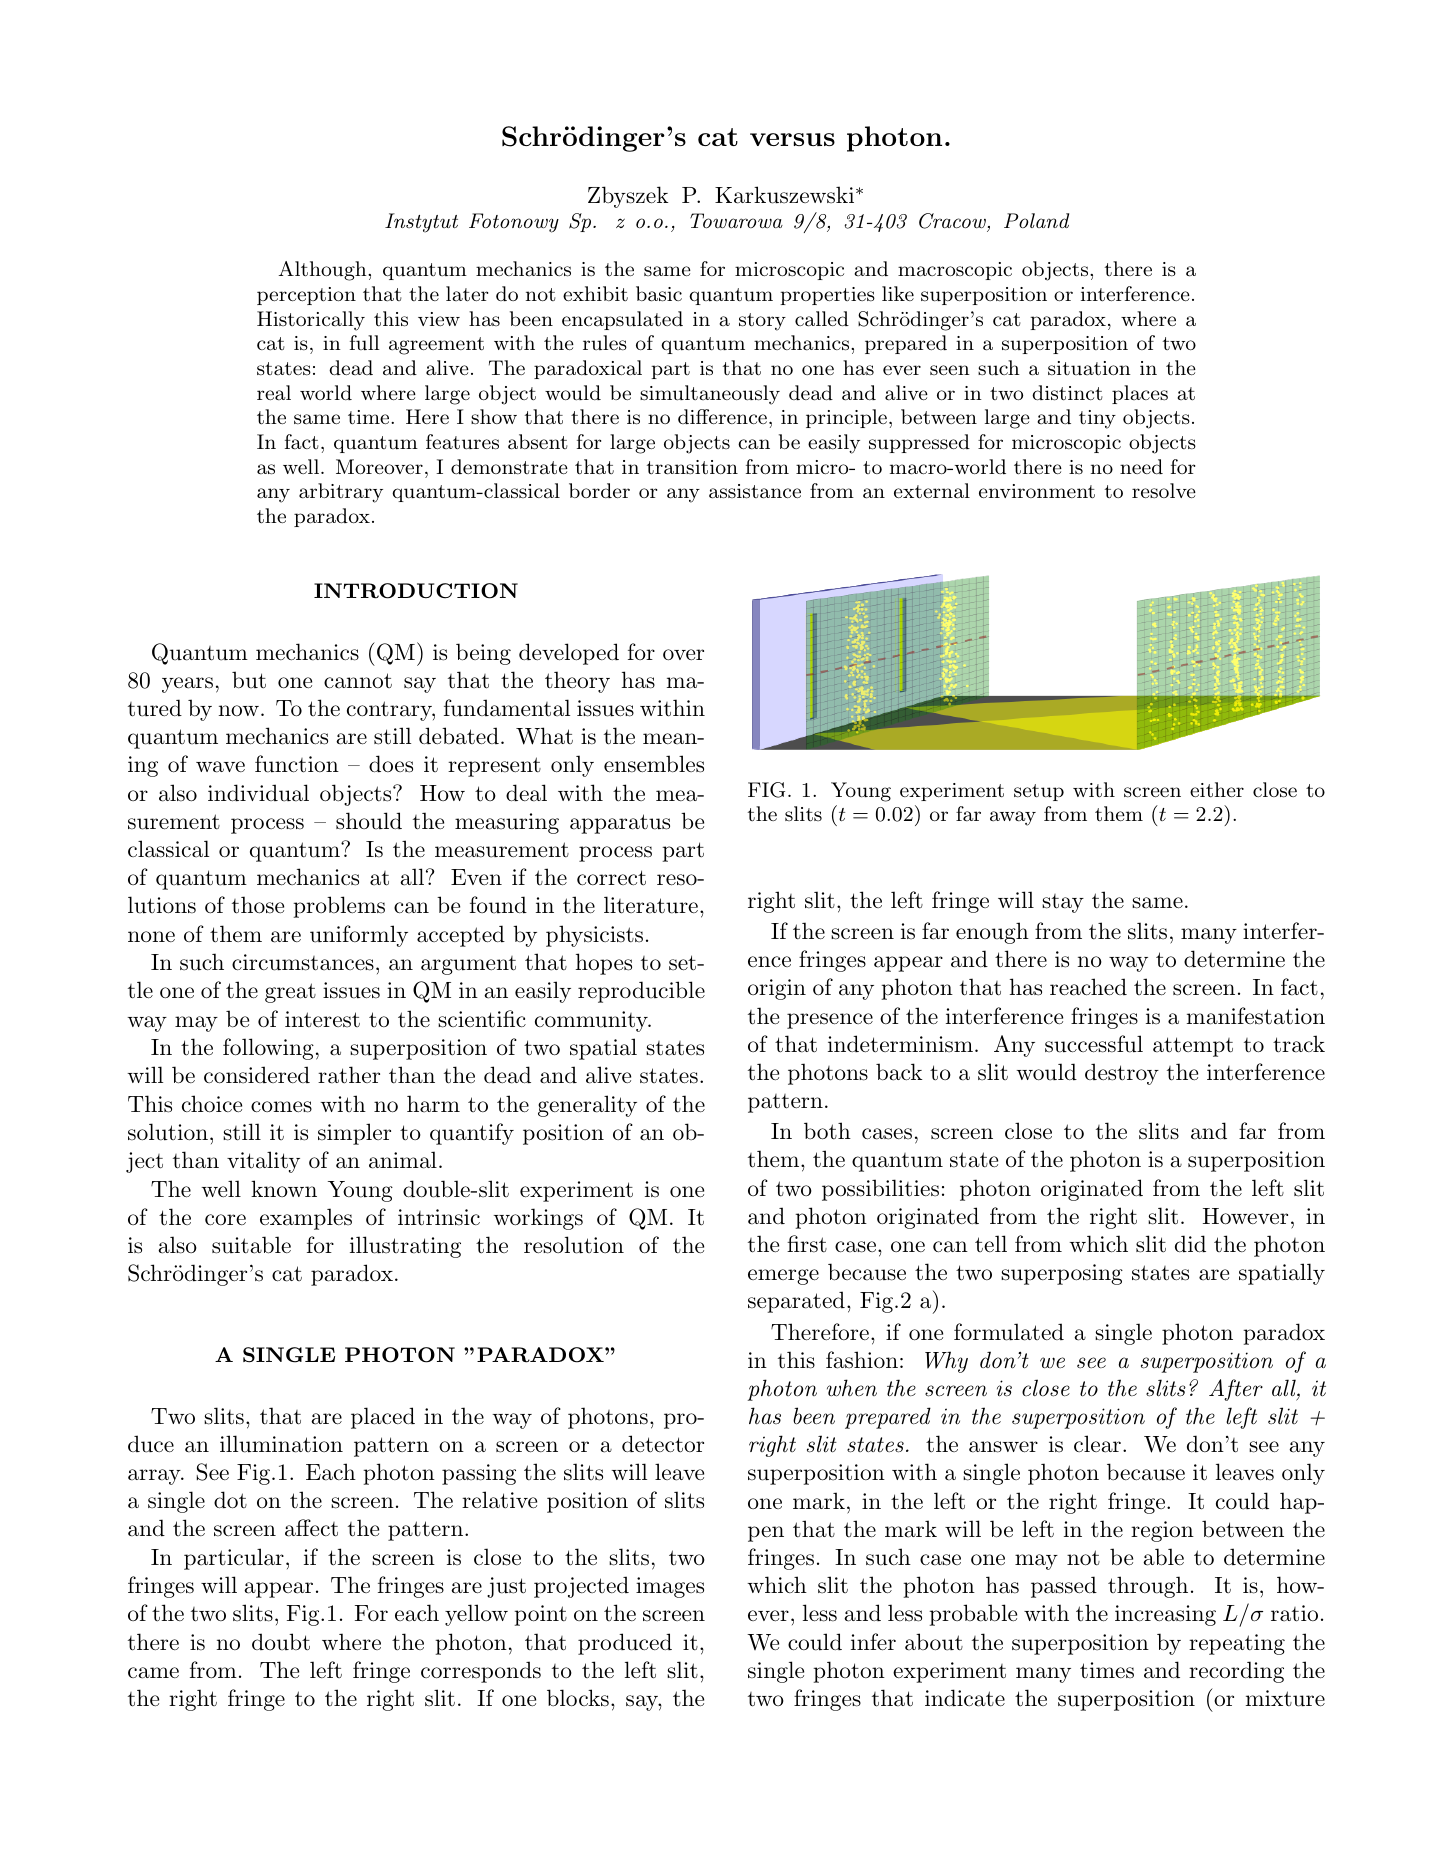 This screenshot has height=1868, width=1443. Describe the element at coordinates (1036, 220) in the screenshot. I see `Poland` at that location.
